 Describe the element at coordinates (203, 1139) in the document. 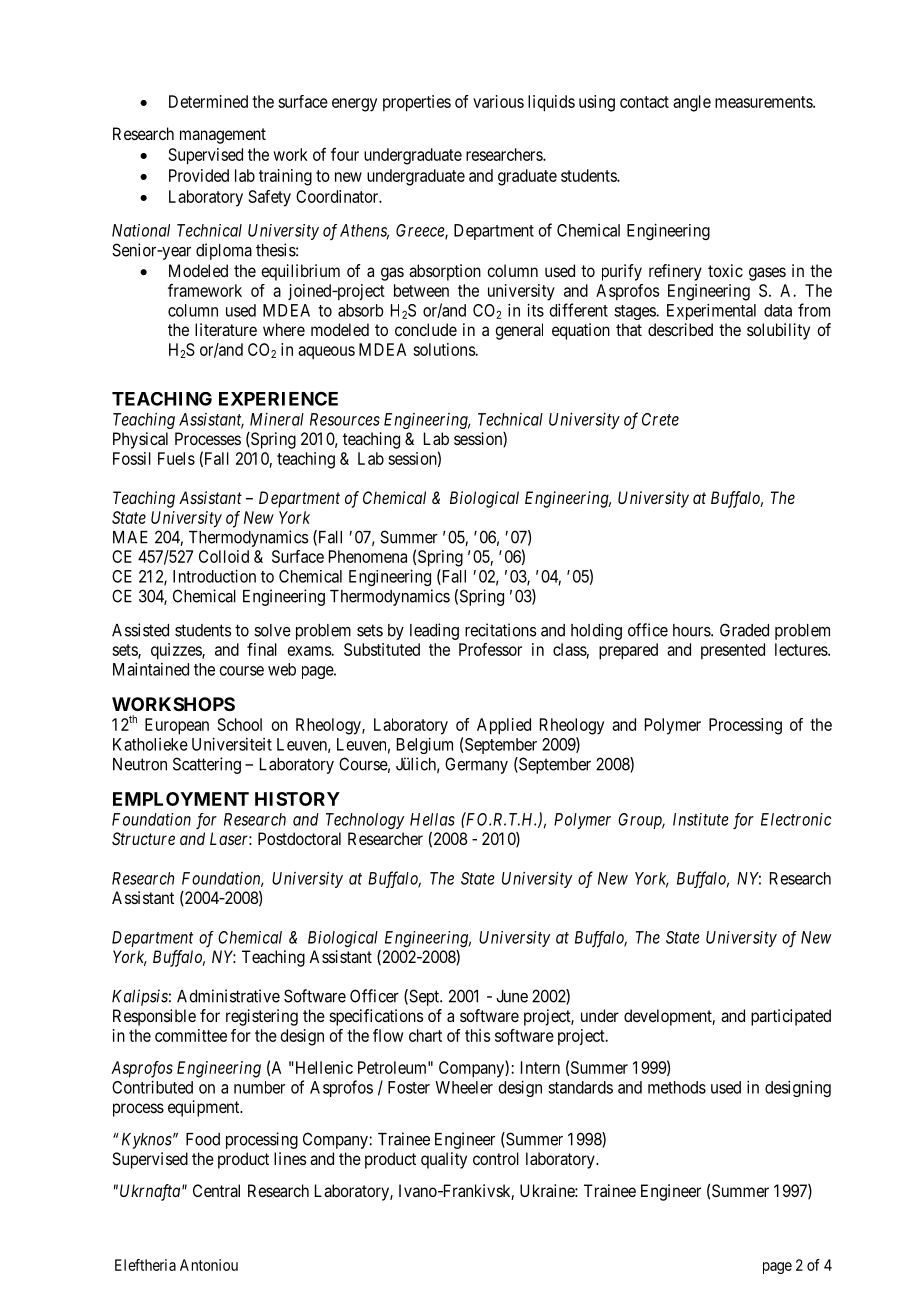

I see `Food` at that location.
